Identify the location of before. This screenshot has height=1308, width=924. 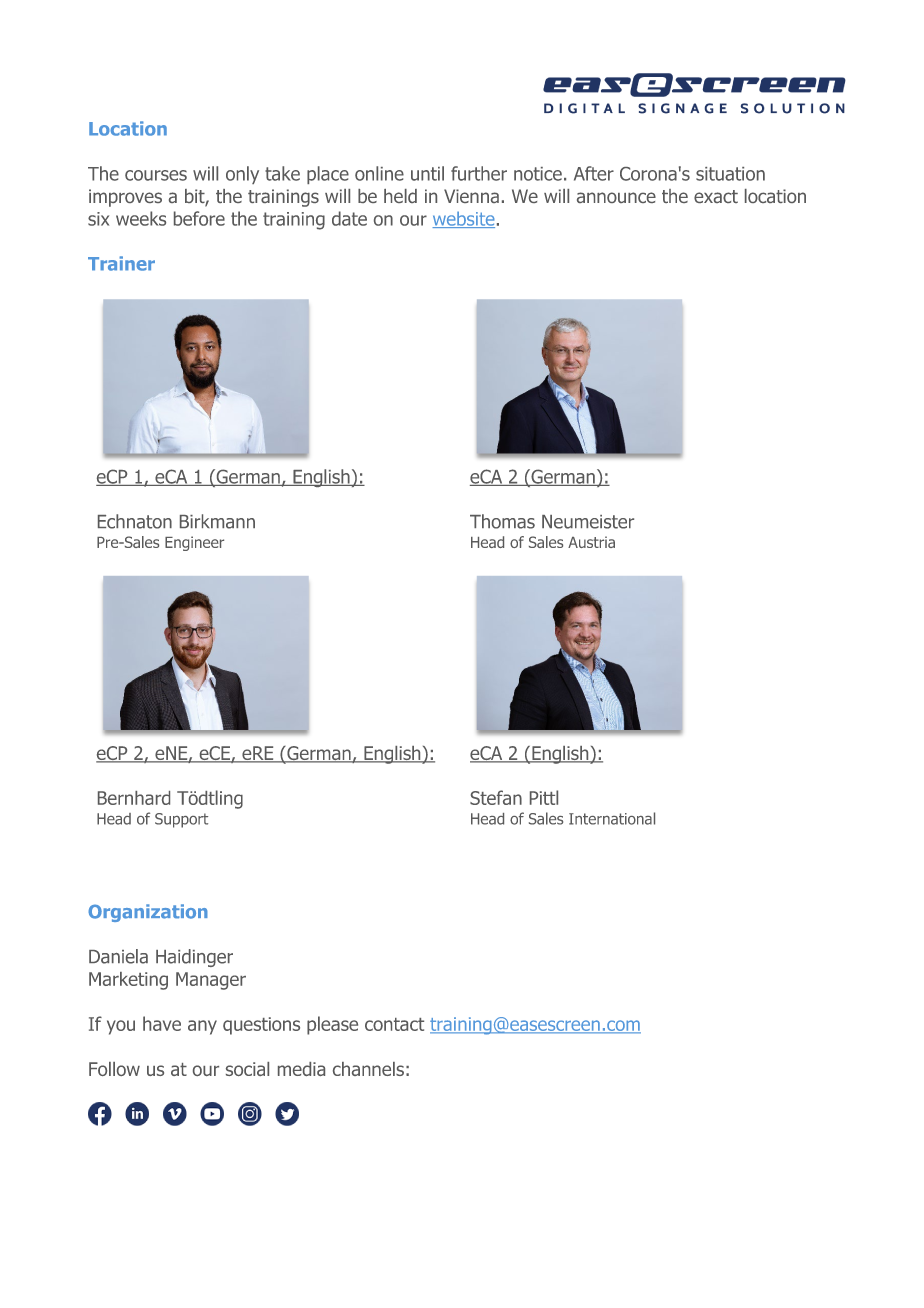
(199, 218).
